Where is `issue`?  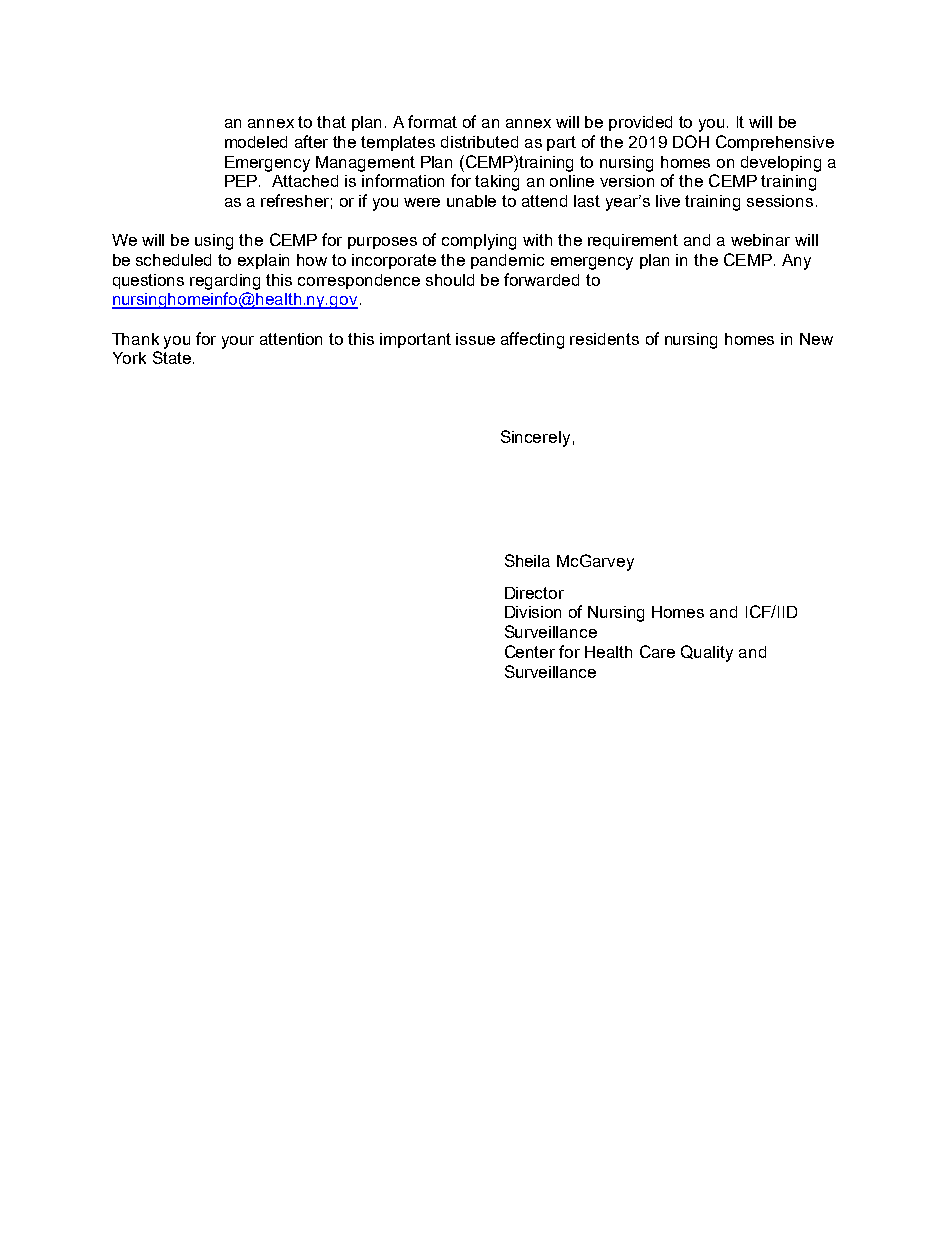
issue is located at coordinates (475, 339).
